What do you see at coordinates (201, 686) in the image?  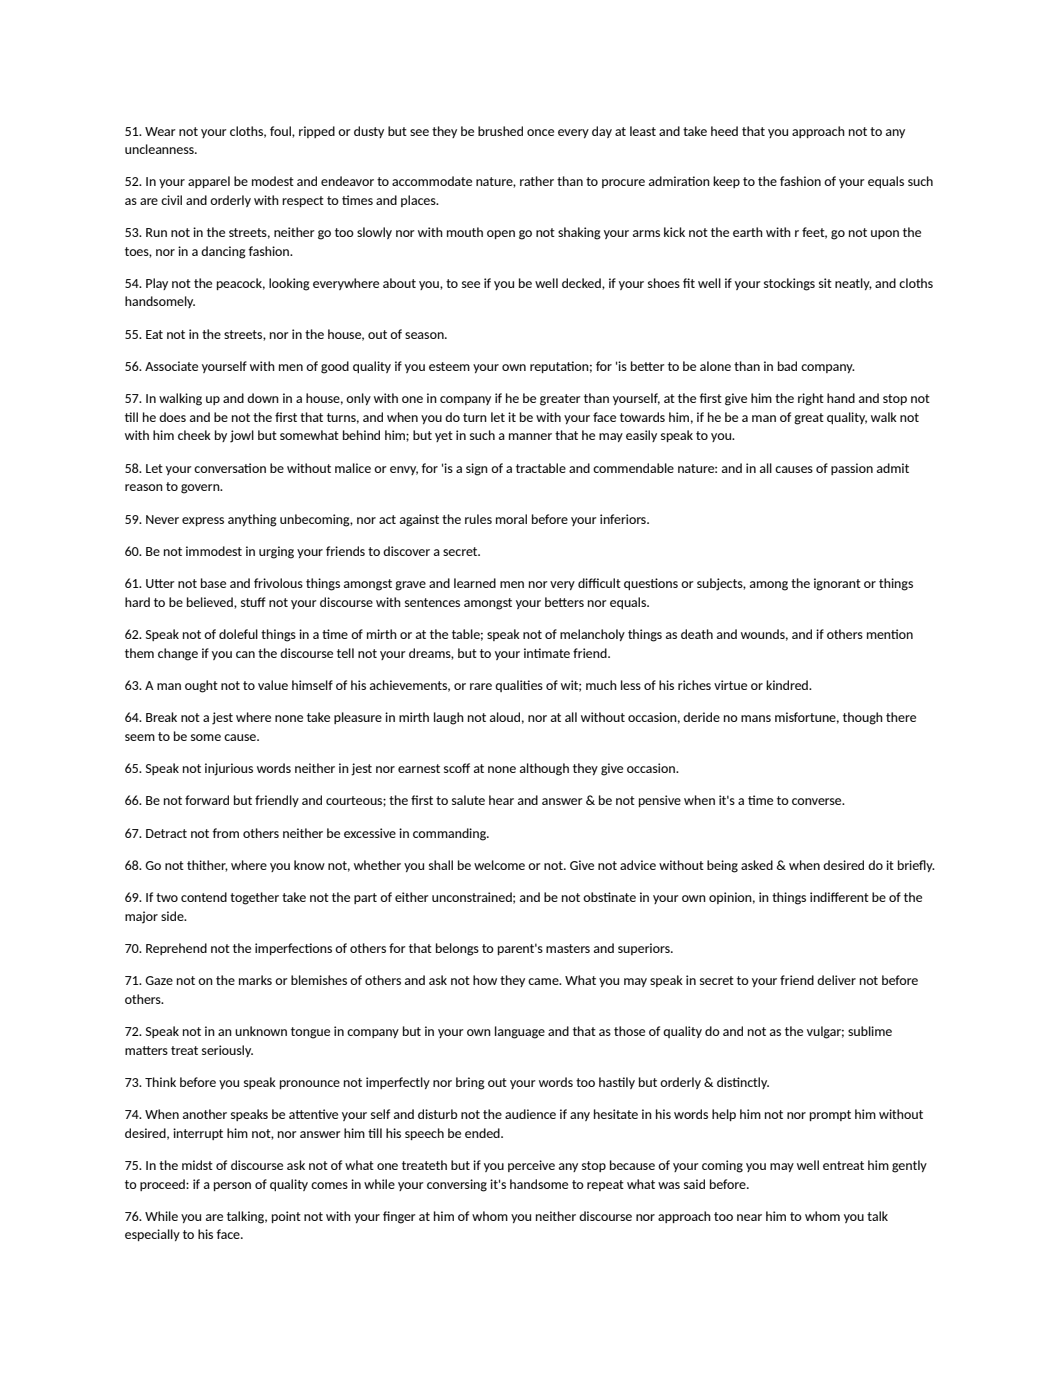 I see `ought` at bounding box center [201, 686].
